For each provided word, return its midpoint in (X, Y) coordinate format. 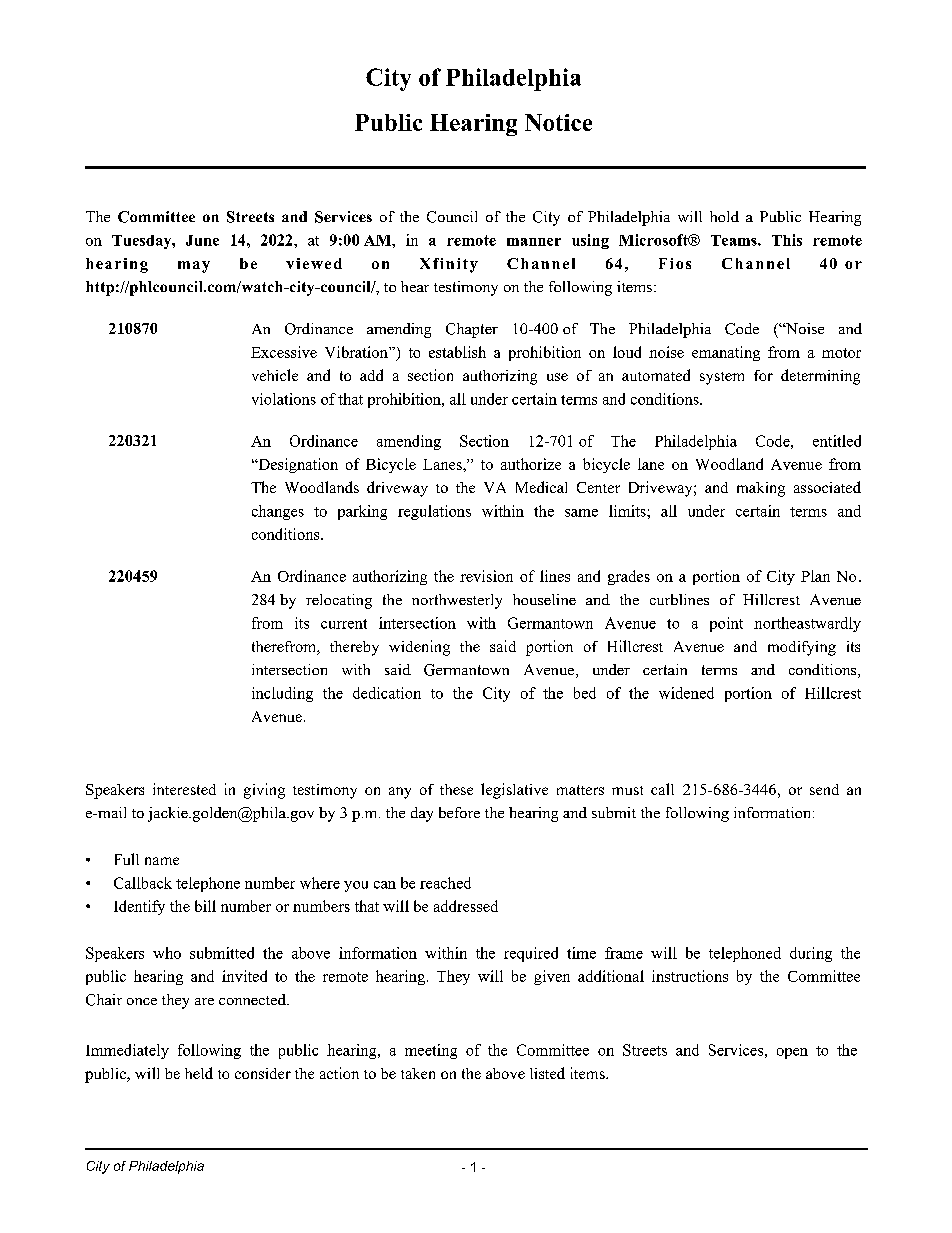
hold (724, 216)
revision (486, 576)
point (726, 624)
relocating (339, 601)
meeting (431, 1051)
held (199, 1073)
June (202, 240)
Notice (558, 122)
